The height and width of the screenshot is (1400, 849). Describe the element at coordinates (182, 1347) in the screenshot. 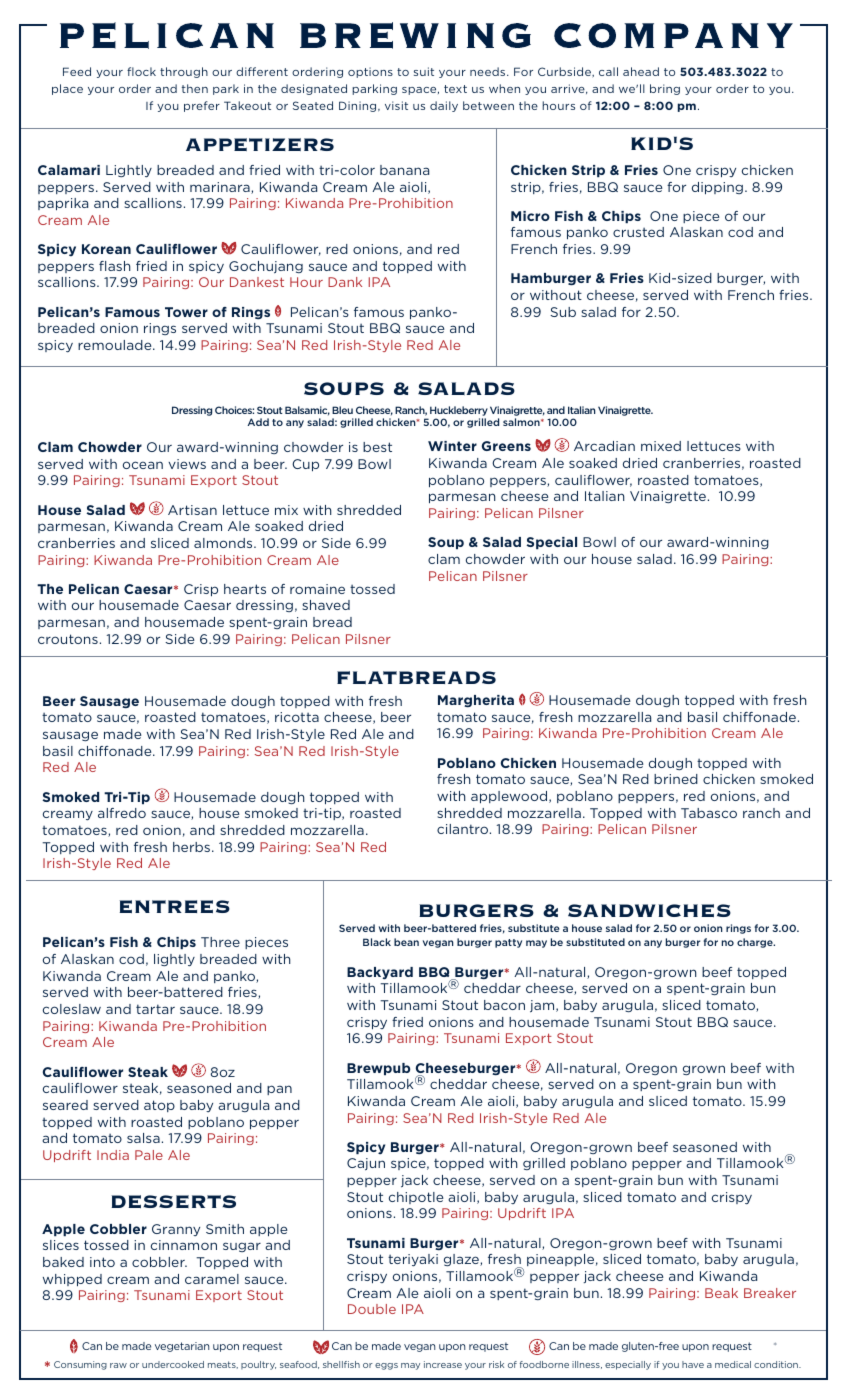

I see `vegetarian` at that location.
